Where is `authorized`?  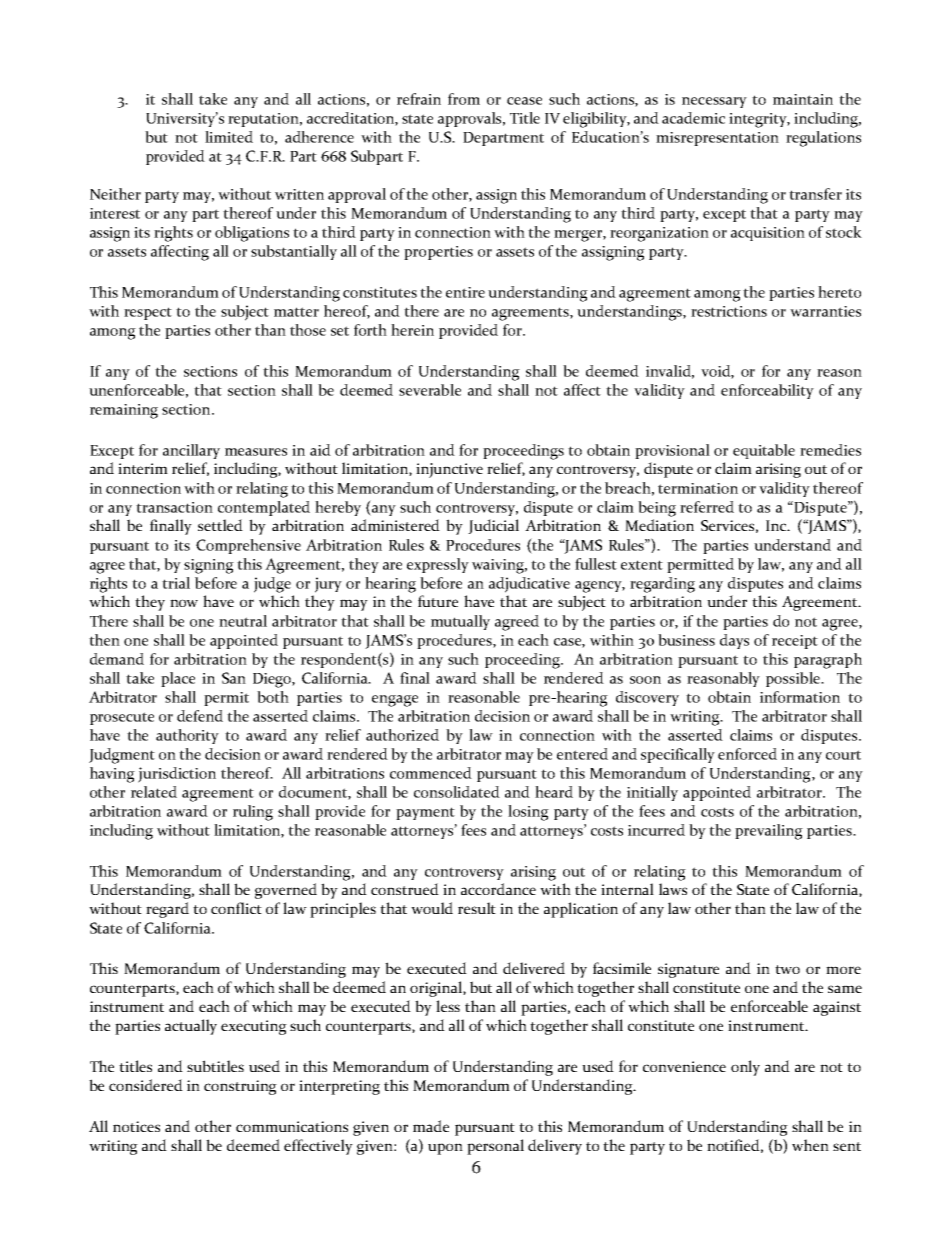 authorized is located at coordinates (402, 735).
